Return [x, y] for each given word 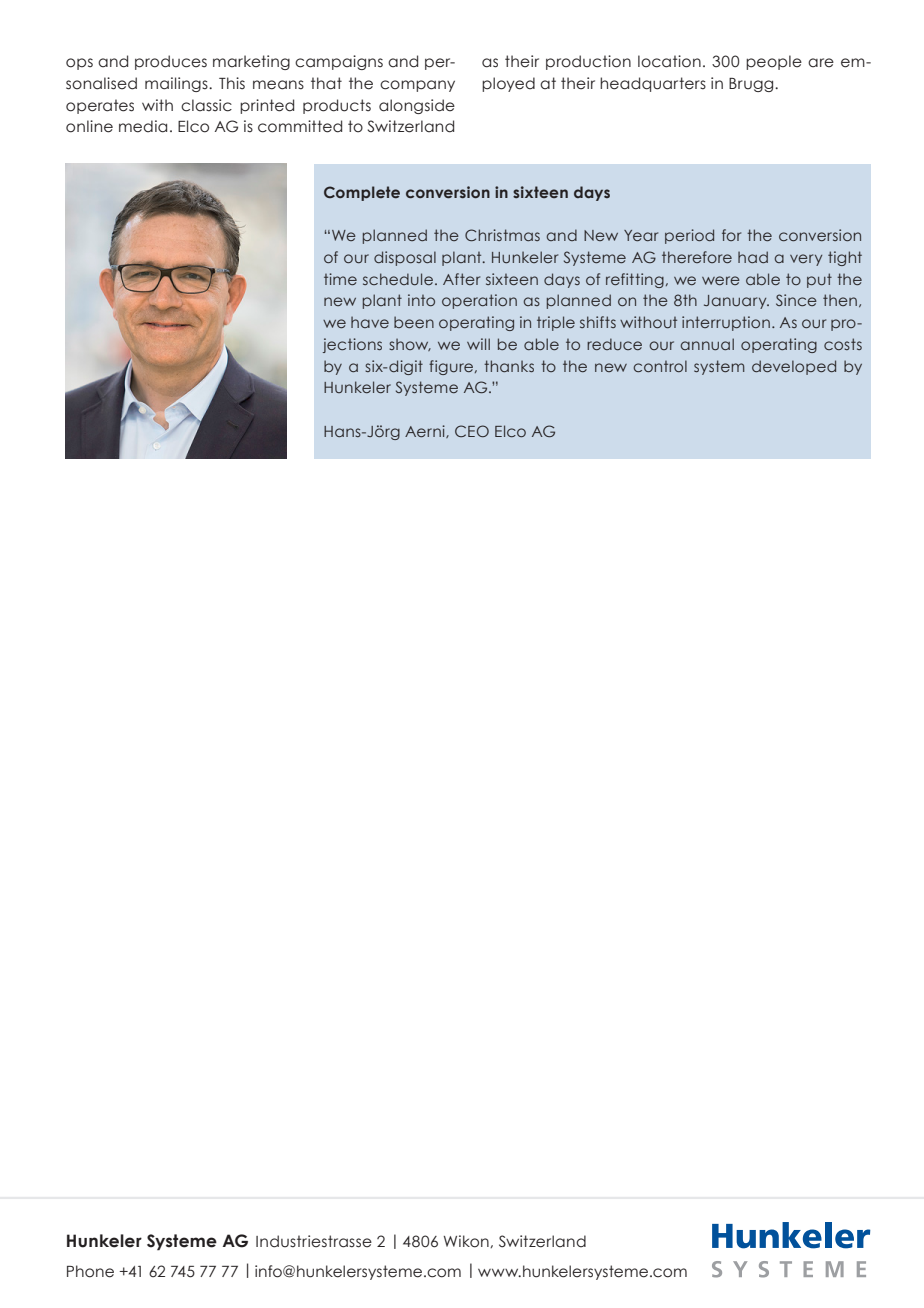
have [370, 322]
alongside [417, 106]
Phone [90, 1271]
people [774, 62]
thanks [509, 366]
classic [206, 105]
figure [452, 367]
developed [794, 367]
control [660, 366]
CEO [472, 431]
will [478, 344]
